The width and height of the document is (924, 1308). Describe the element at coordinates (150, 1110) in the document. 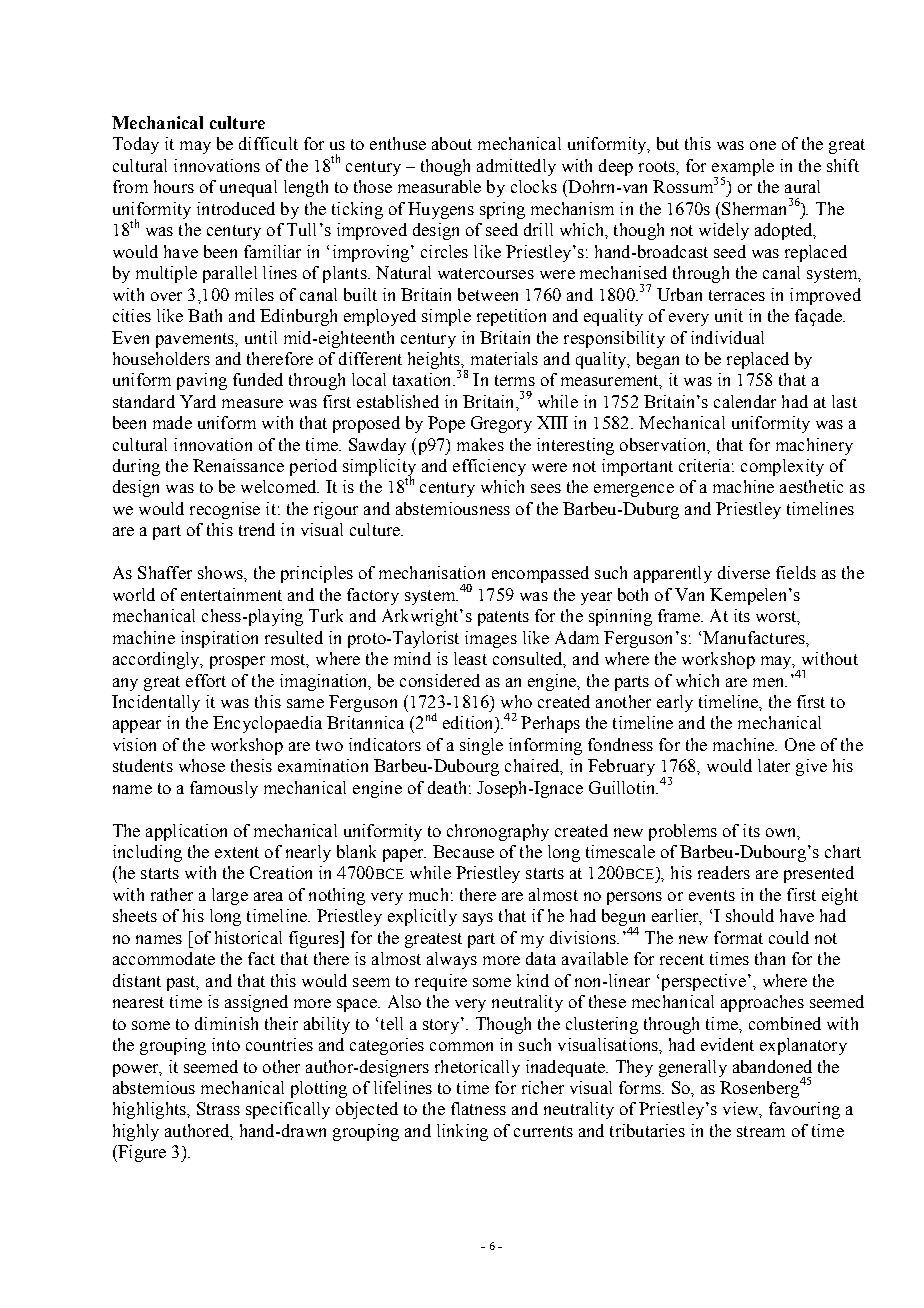

I see `highlights` at that location.
